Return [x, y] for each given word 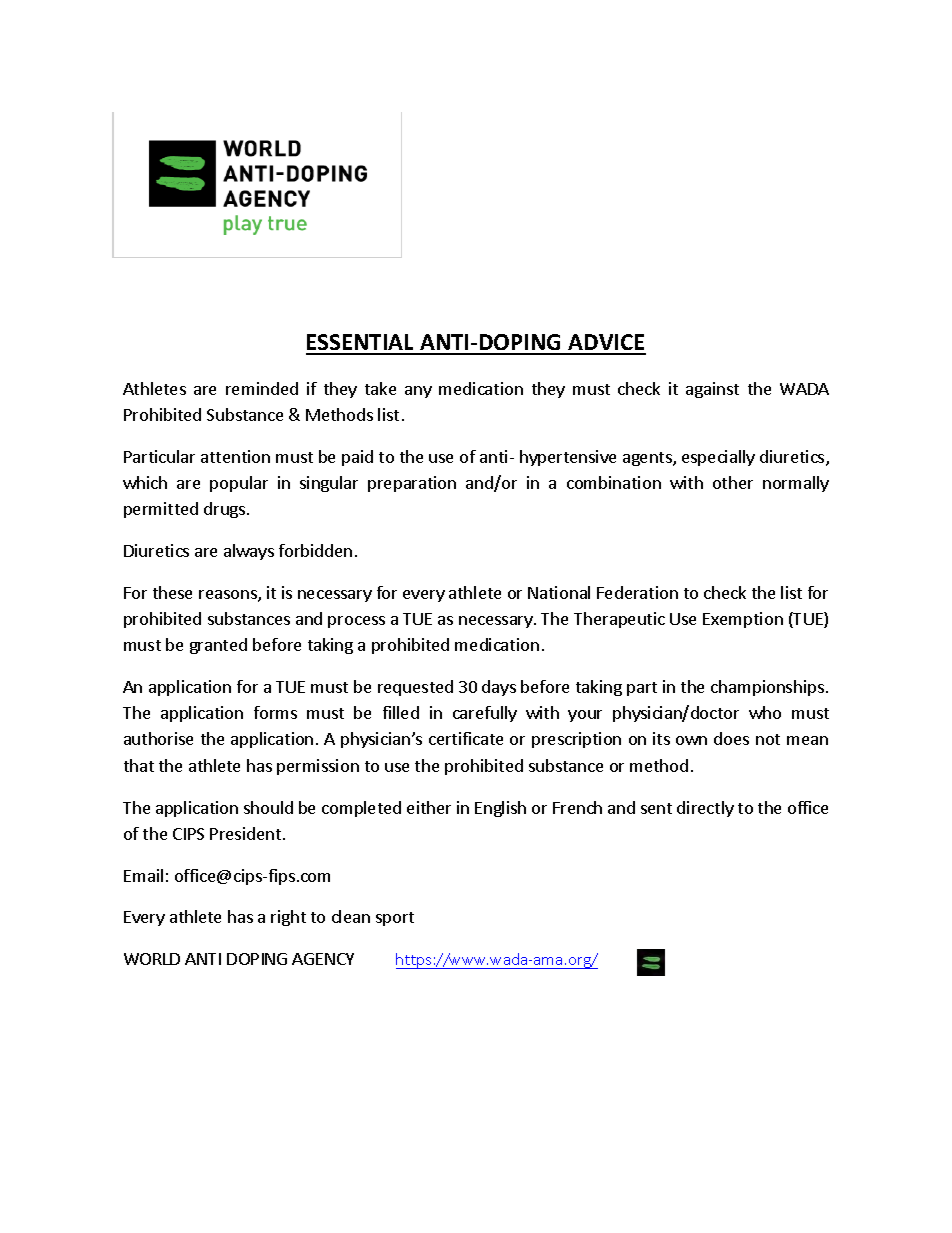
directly [705, 809]
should [268, 807]
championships [767, 688]
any [418, 392]
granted [218, 646]
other [733, 482]
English [500, 809]
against [712, 390]
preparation [412, 484]
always [249, 552]
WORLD [152, 959]
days [499, 688]
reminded [262, 388]
